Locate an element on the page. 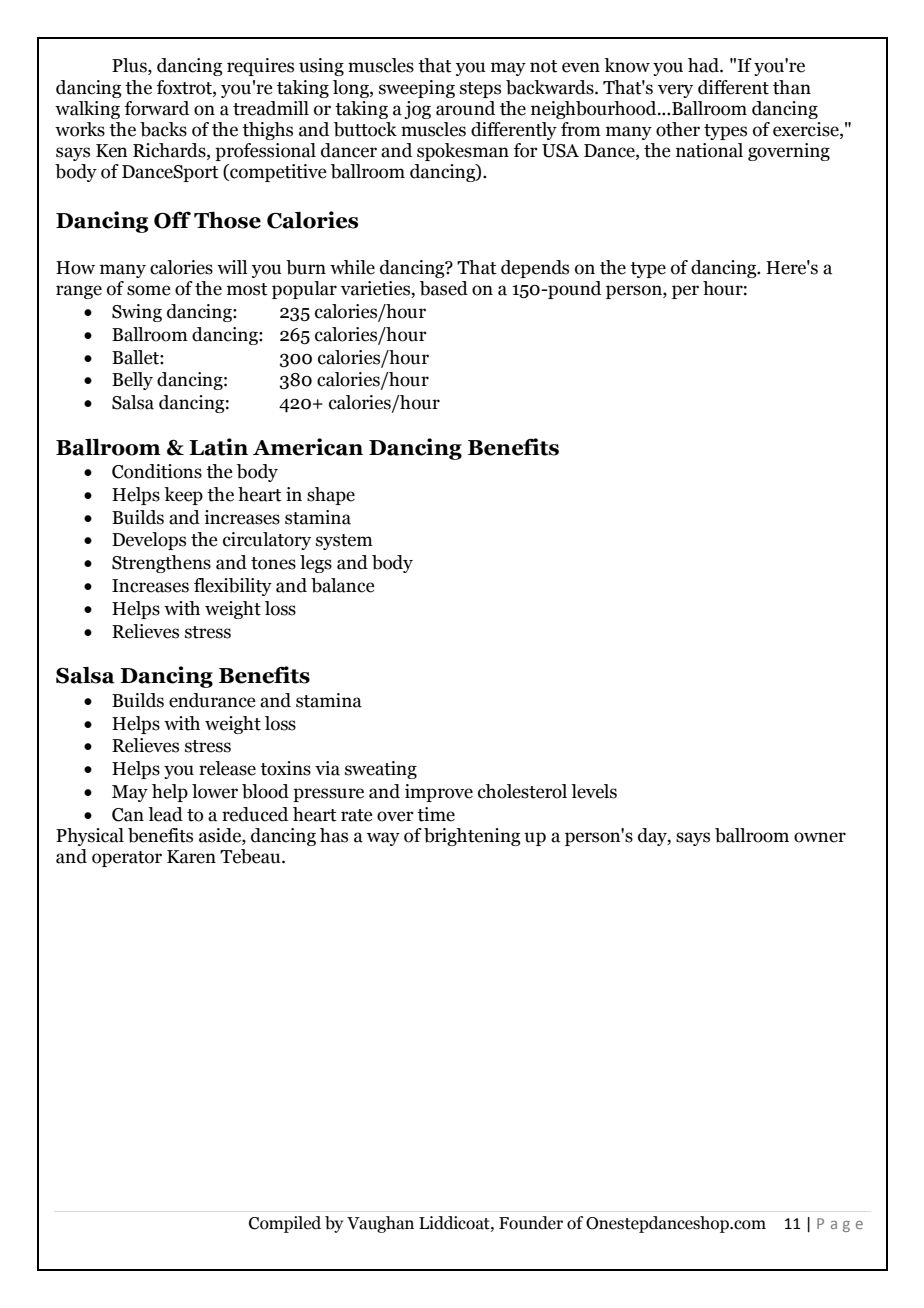  Compiled is located at coordinates (285, 1224).
